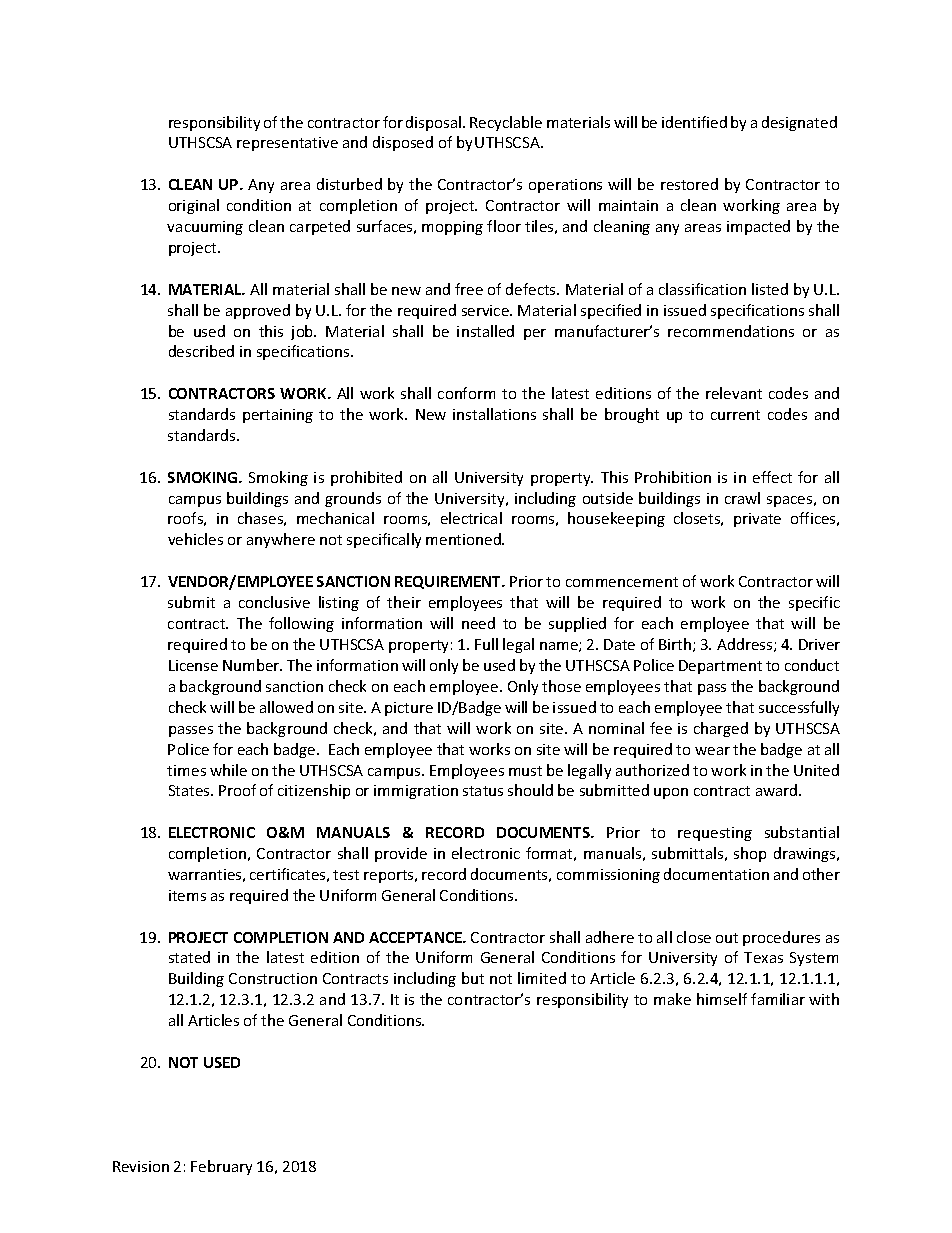  What do you see at coordinates (435, 123) in the document?
I see `disposal` at bounding box center [435, 123].
